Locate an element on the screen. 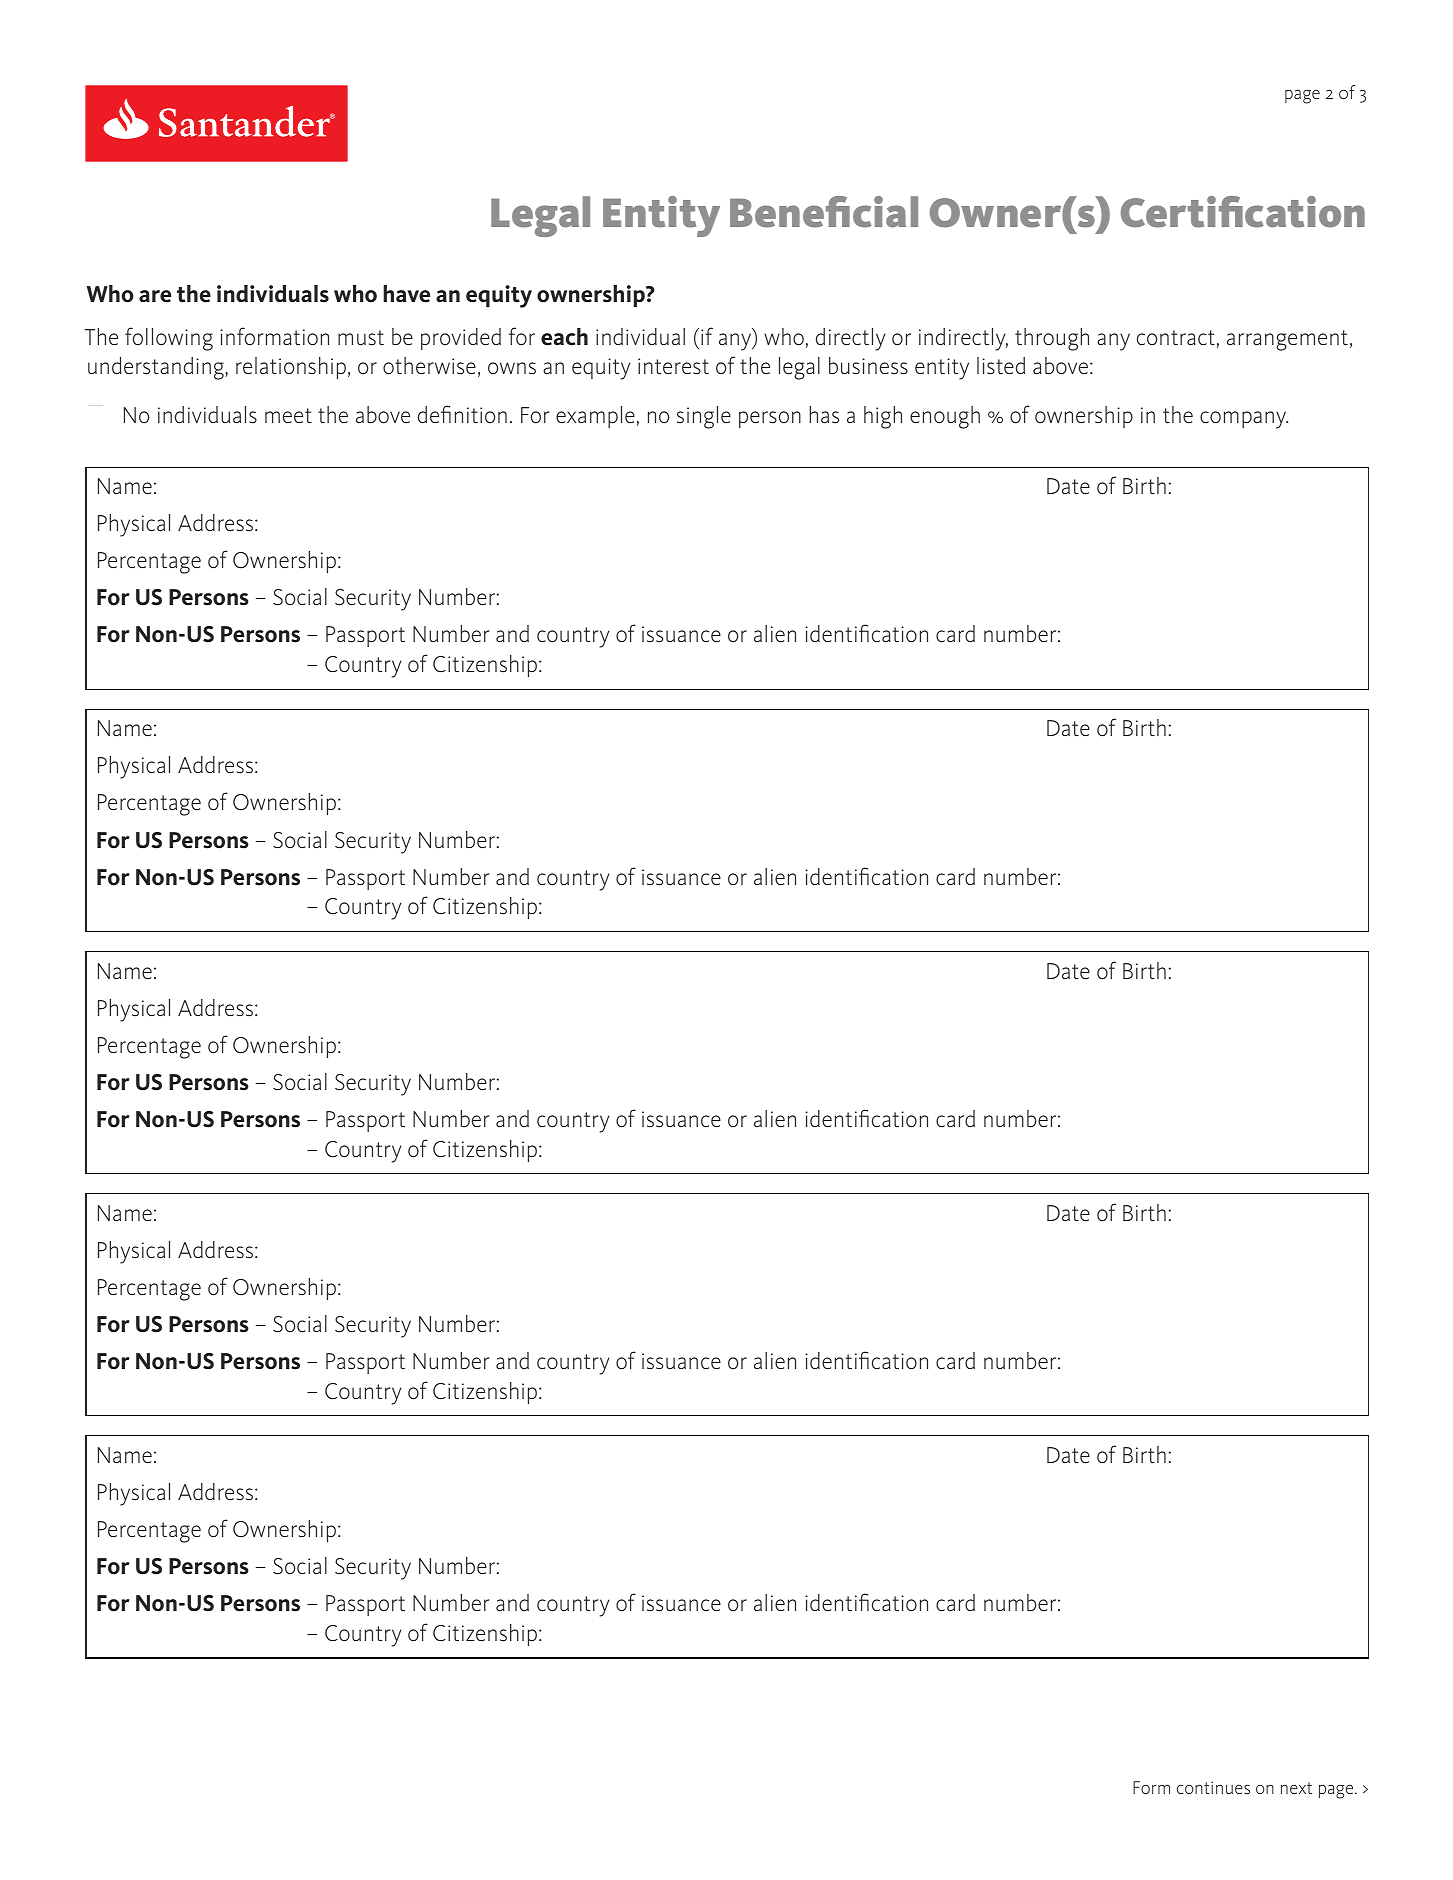  Certification is located at coordinates (1242, 212).
